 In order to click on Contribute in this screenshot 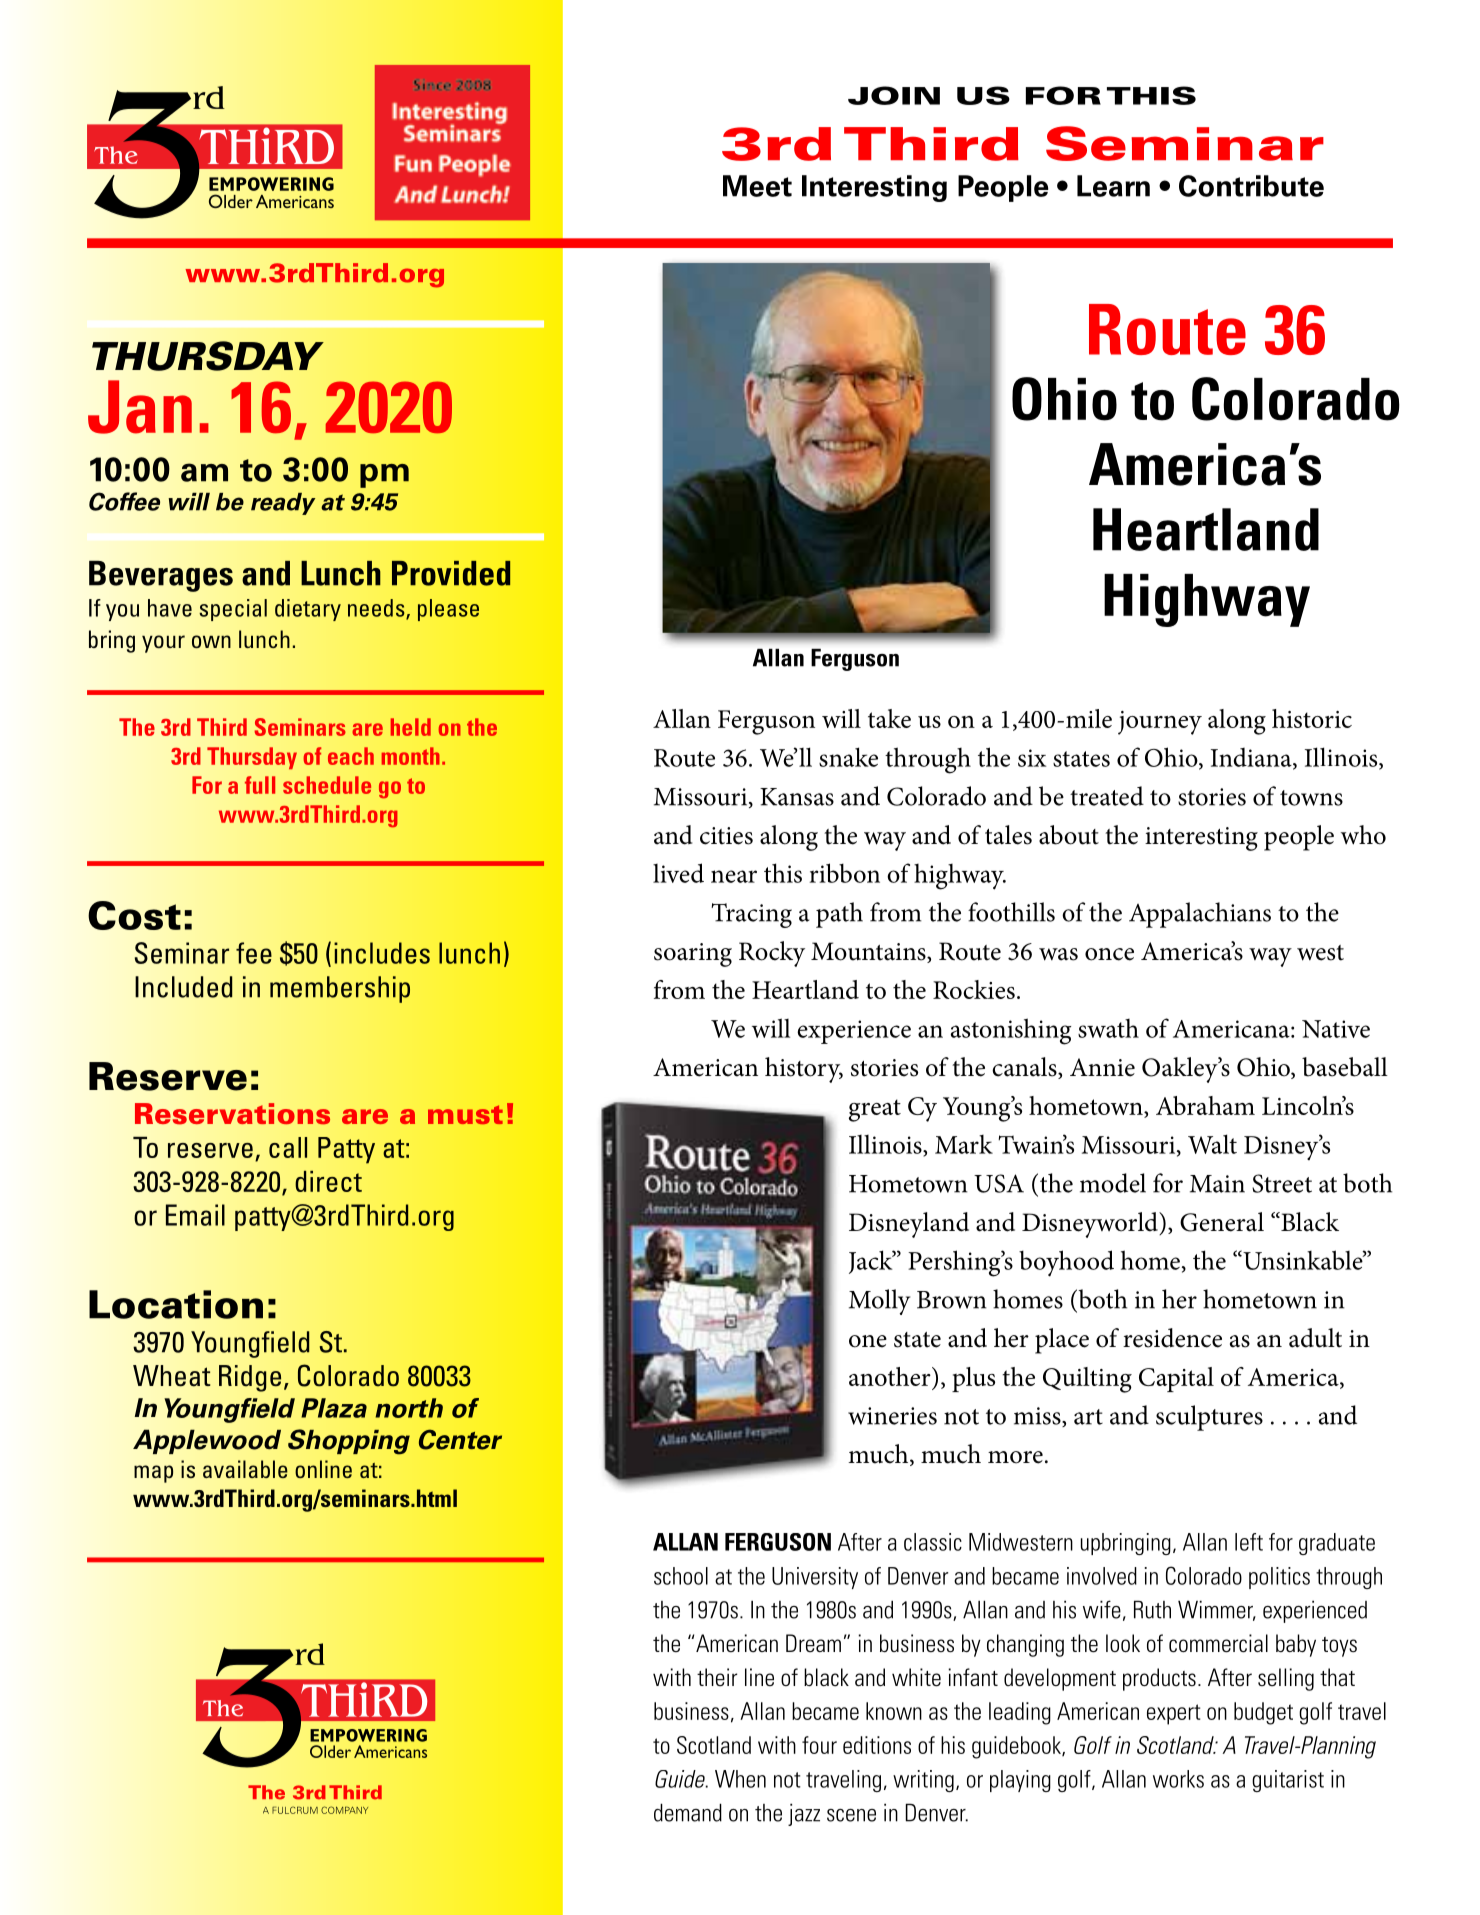, I will do `click(1251, 186)`.
